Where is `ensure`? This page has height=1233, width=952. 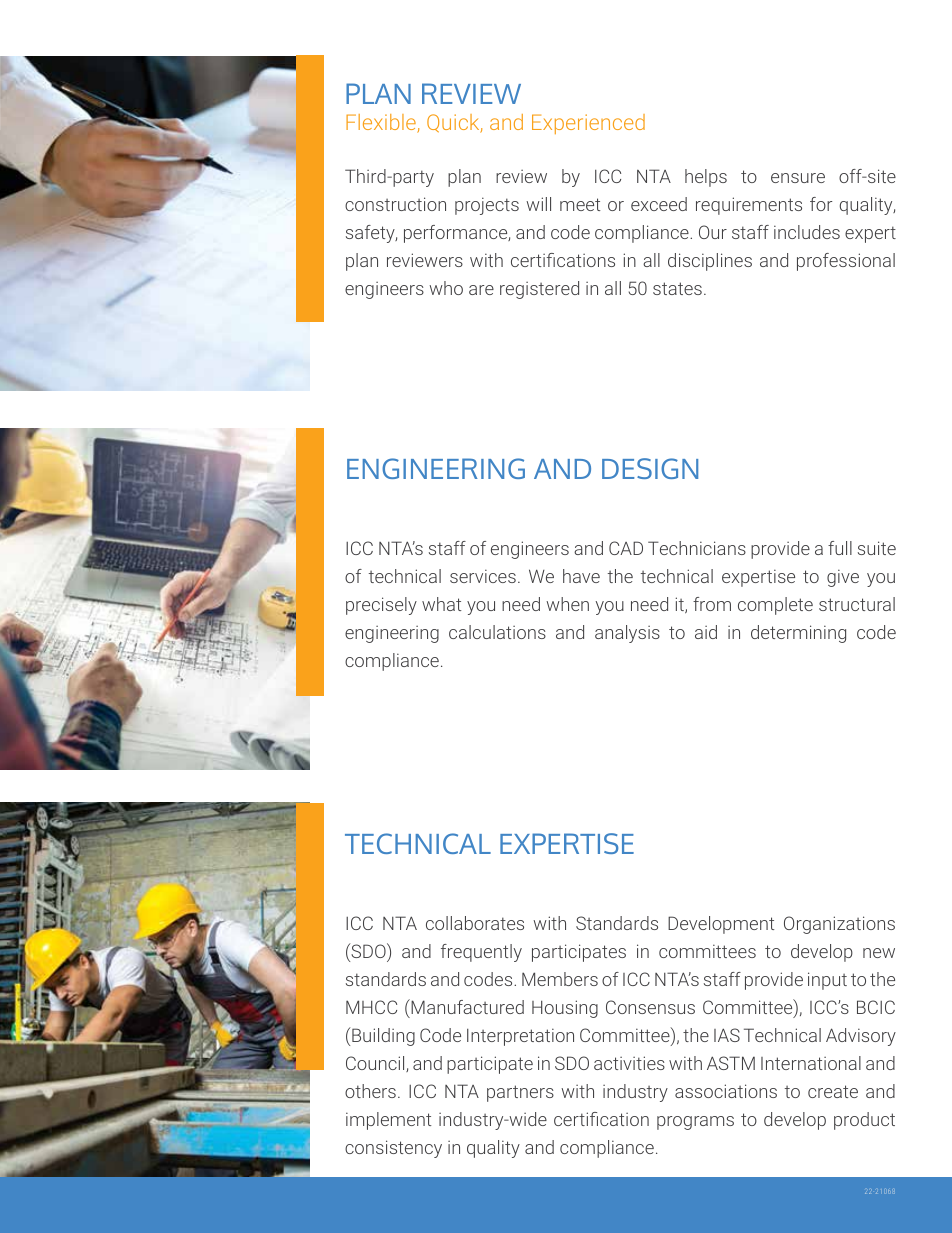 ensure is located at coordinates (798, 178).
